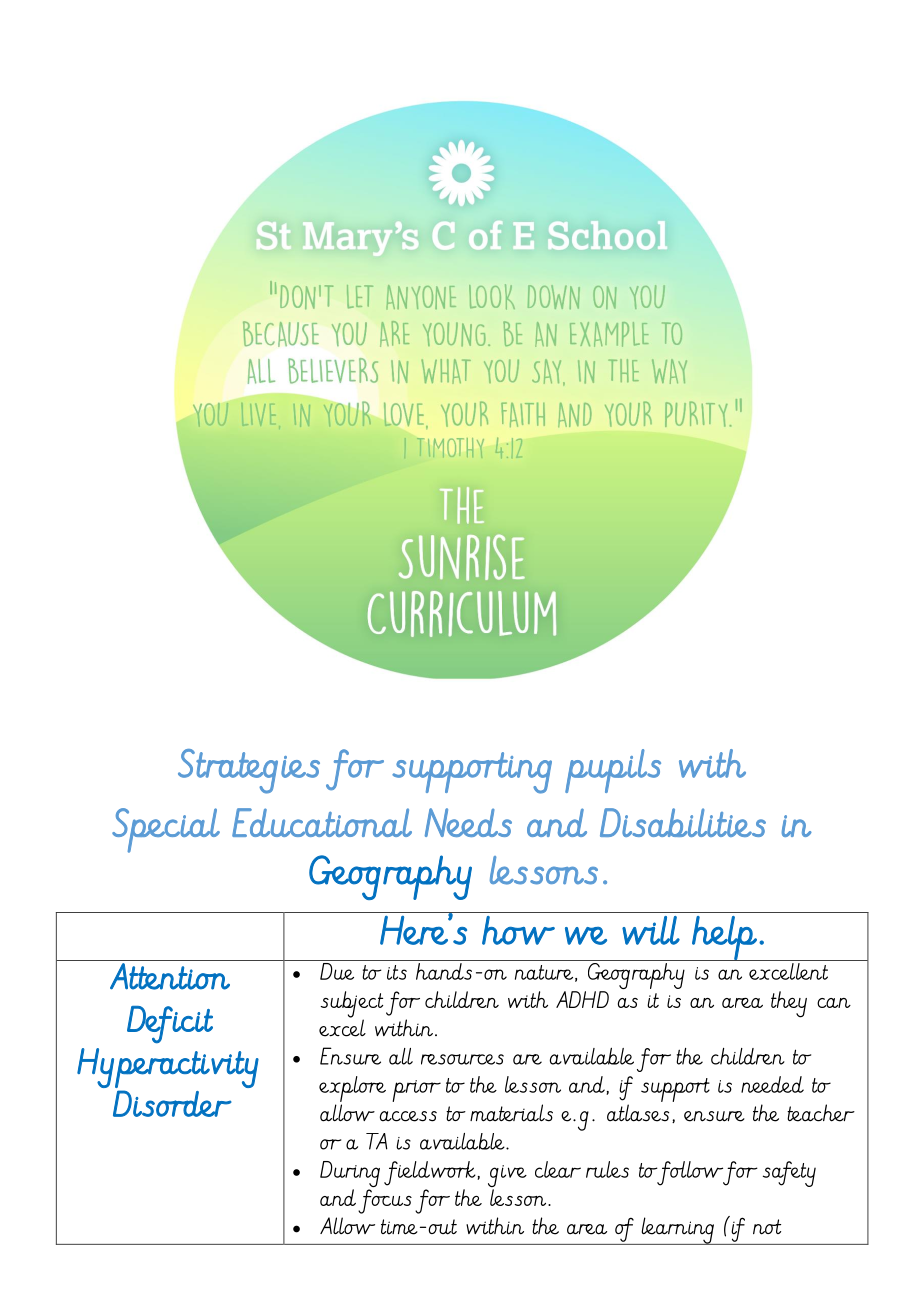  What do you see at coordinates (170, 1025) in the screenshot?
I see `Deficit` at bounding box center [170, 1025].
